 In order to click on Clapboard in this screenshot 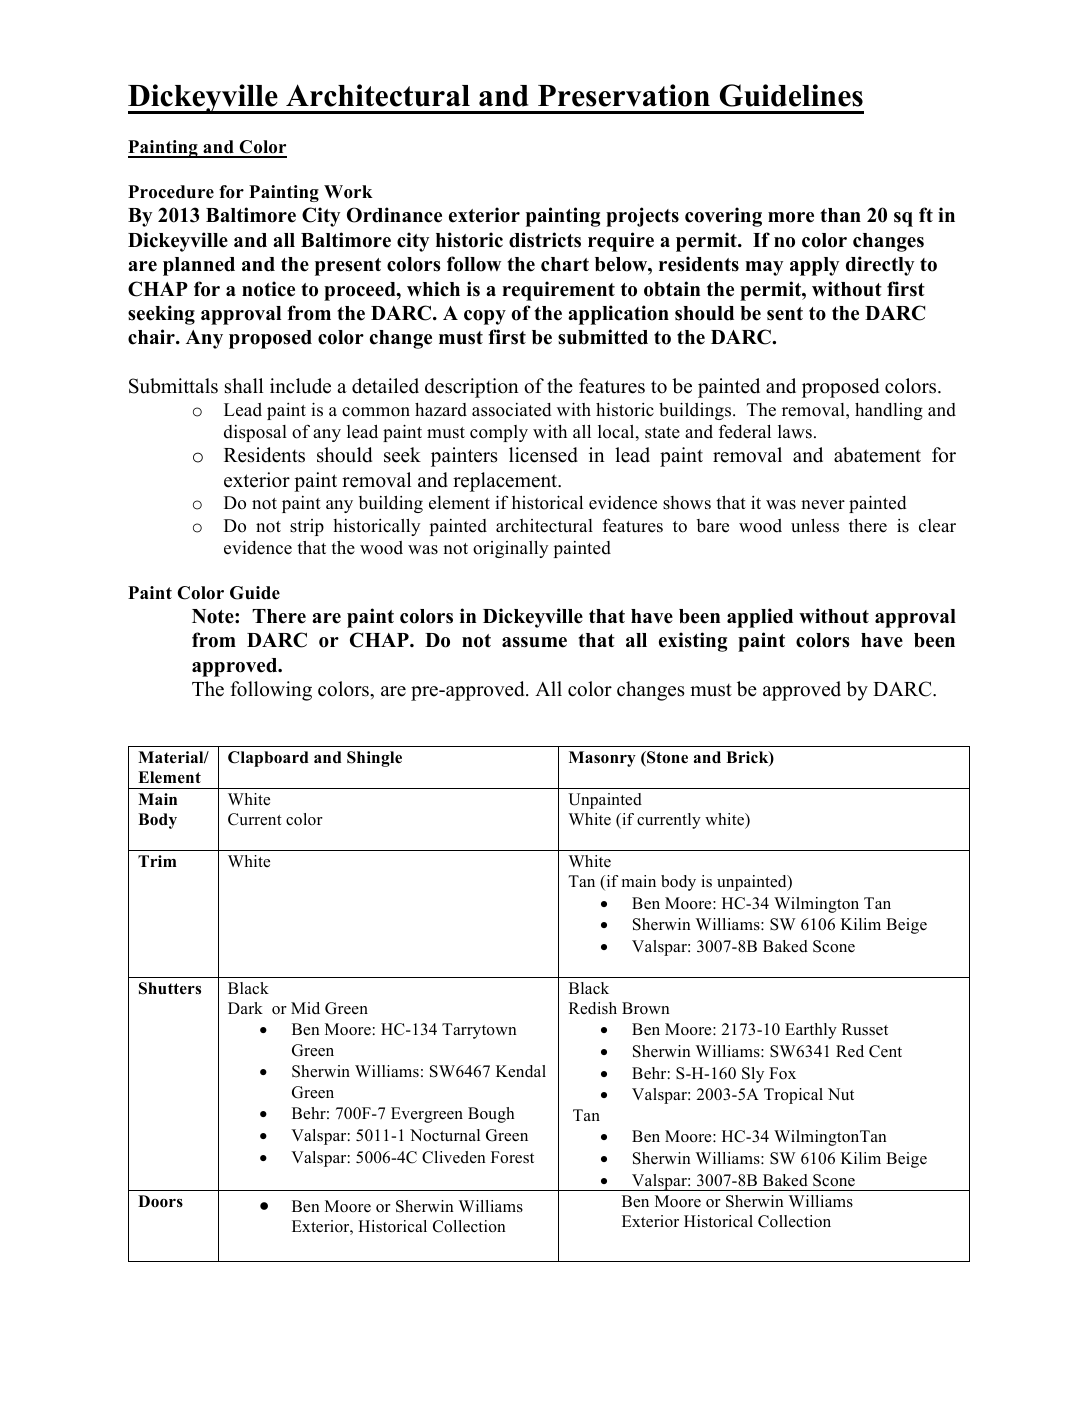, I will do `click(268, 759)`.
